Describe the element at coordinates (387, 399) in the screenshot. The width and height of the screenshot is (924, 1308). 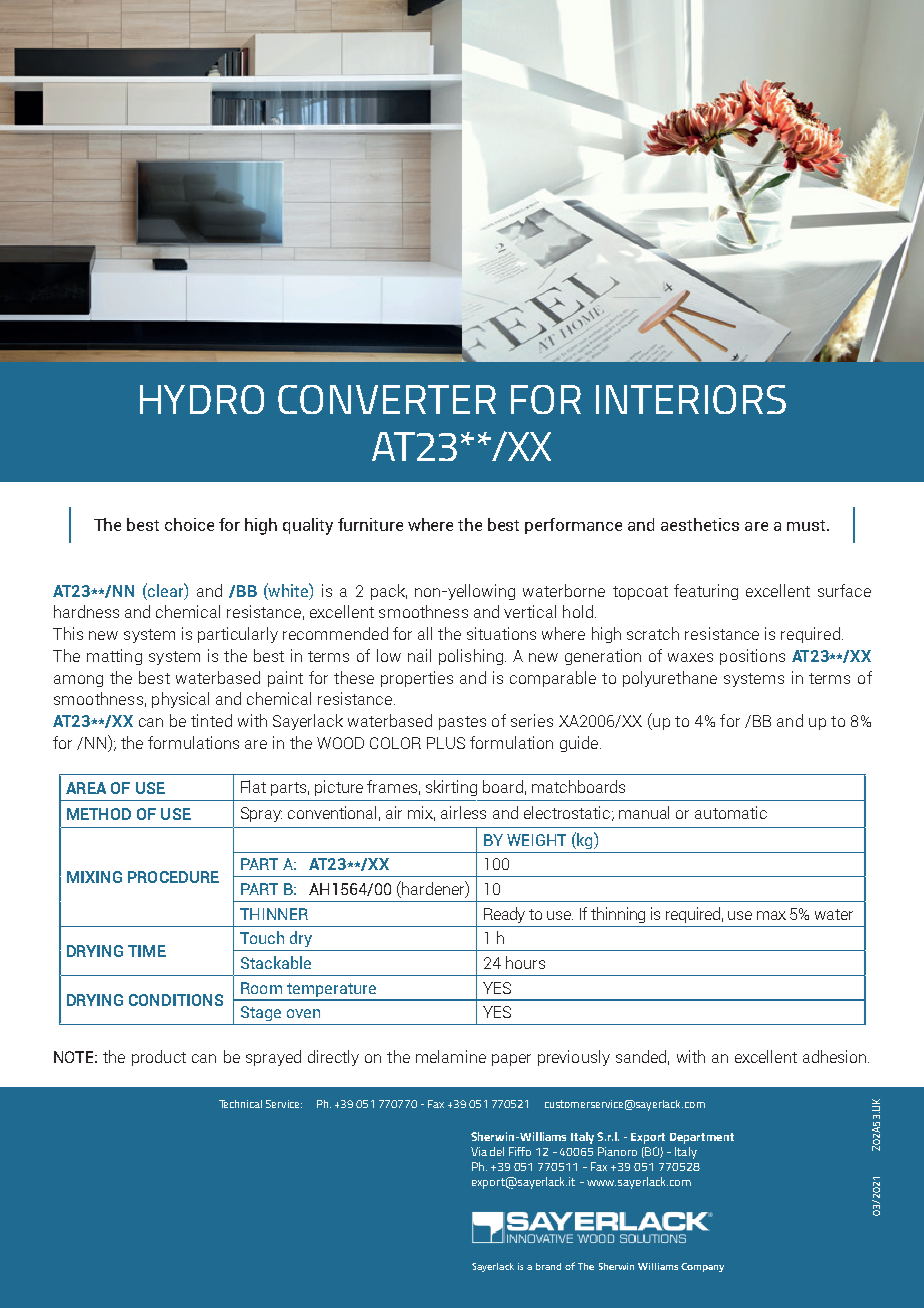
I see `CONVERTER` at that location.
